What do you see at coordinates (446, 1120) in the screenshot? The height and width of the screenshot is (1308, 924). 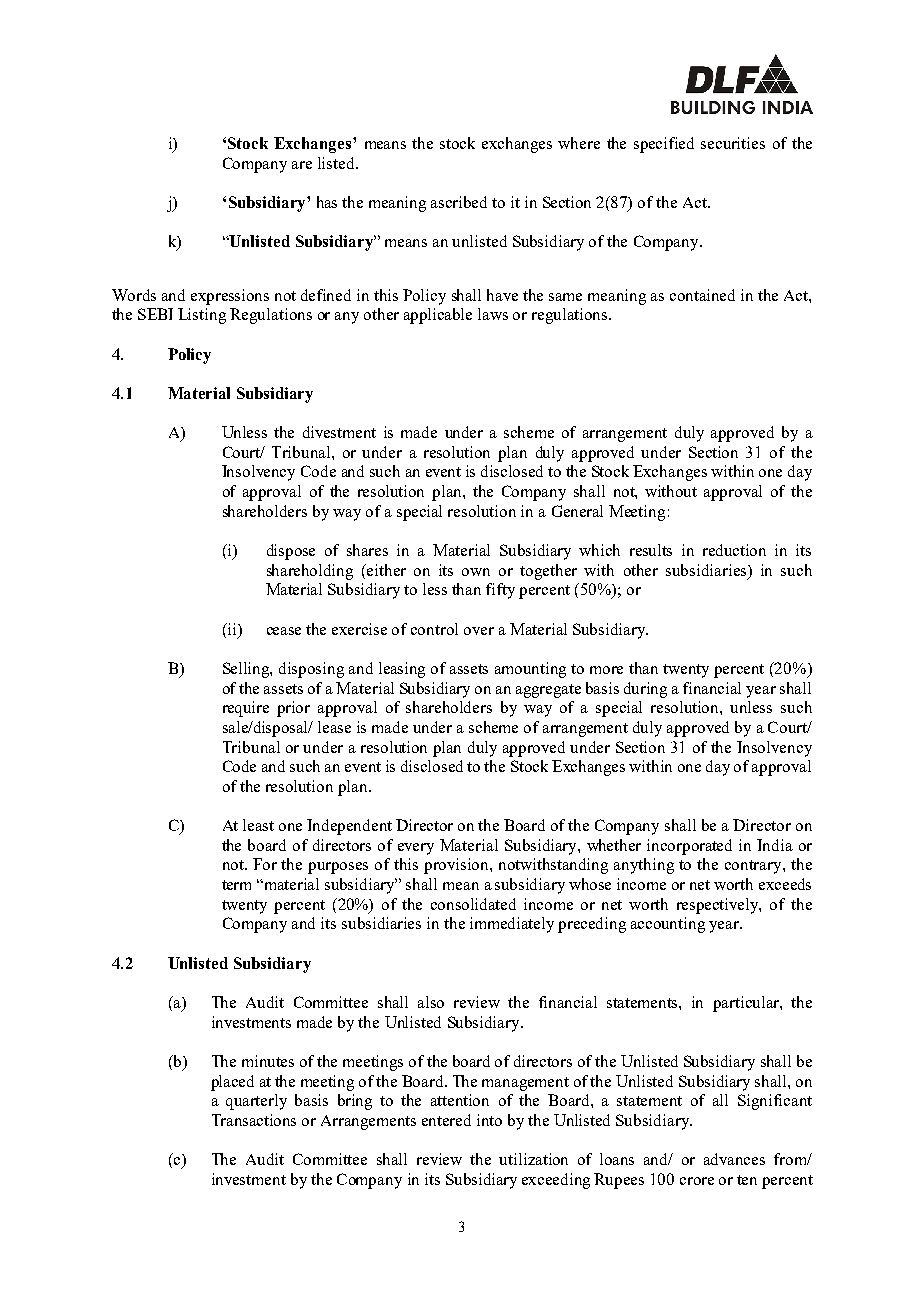 I see `entered` at bounding box center [446, 1120].
